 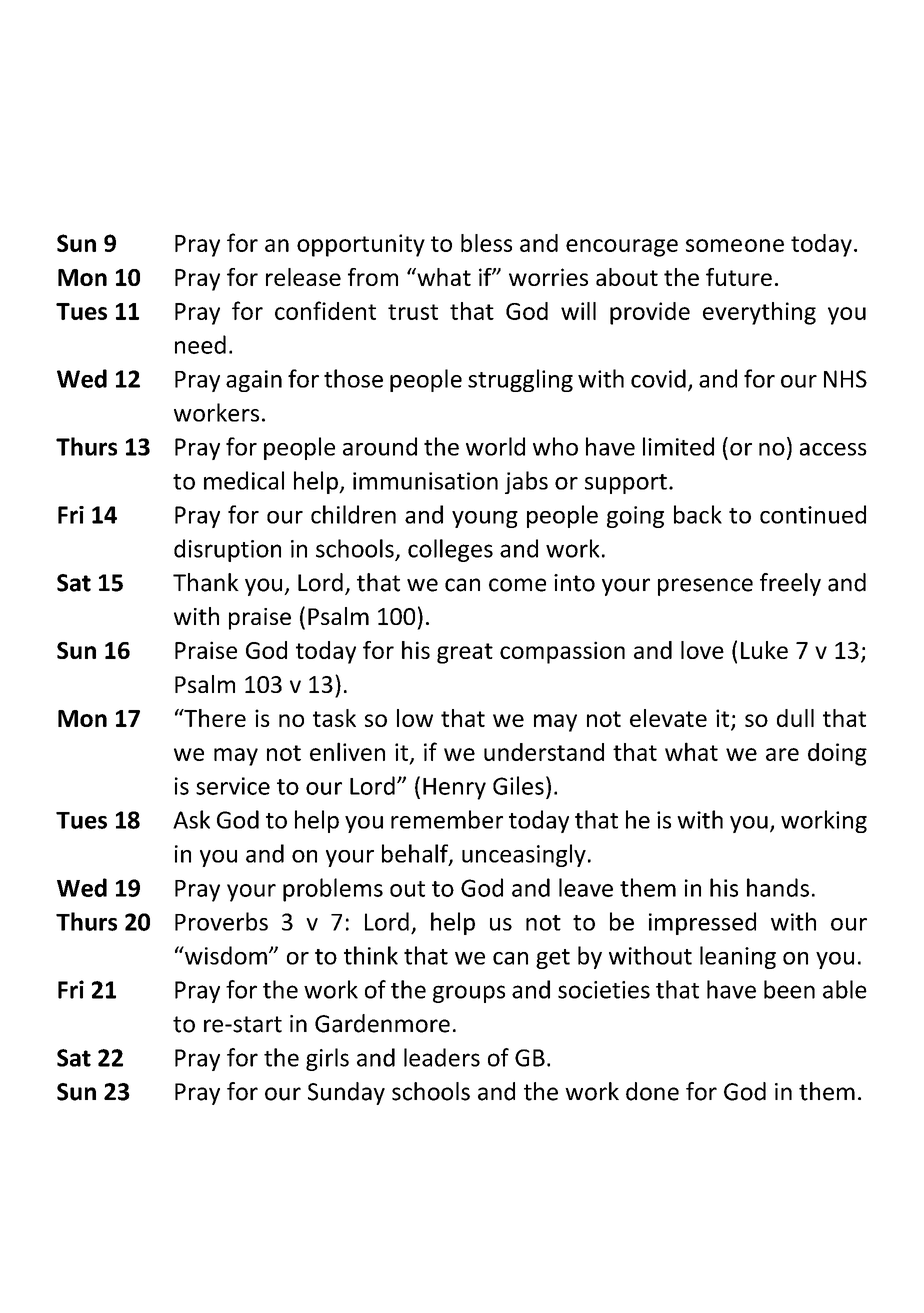 What do you see at coordinates (778, 887) in the screenshot?
I see `hands` at bounding box center [778, 887].
